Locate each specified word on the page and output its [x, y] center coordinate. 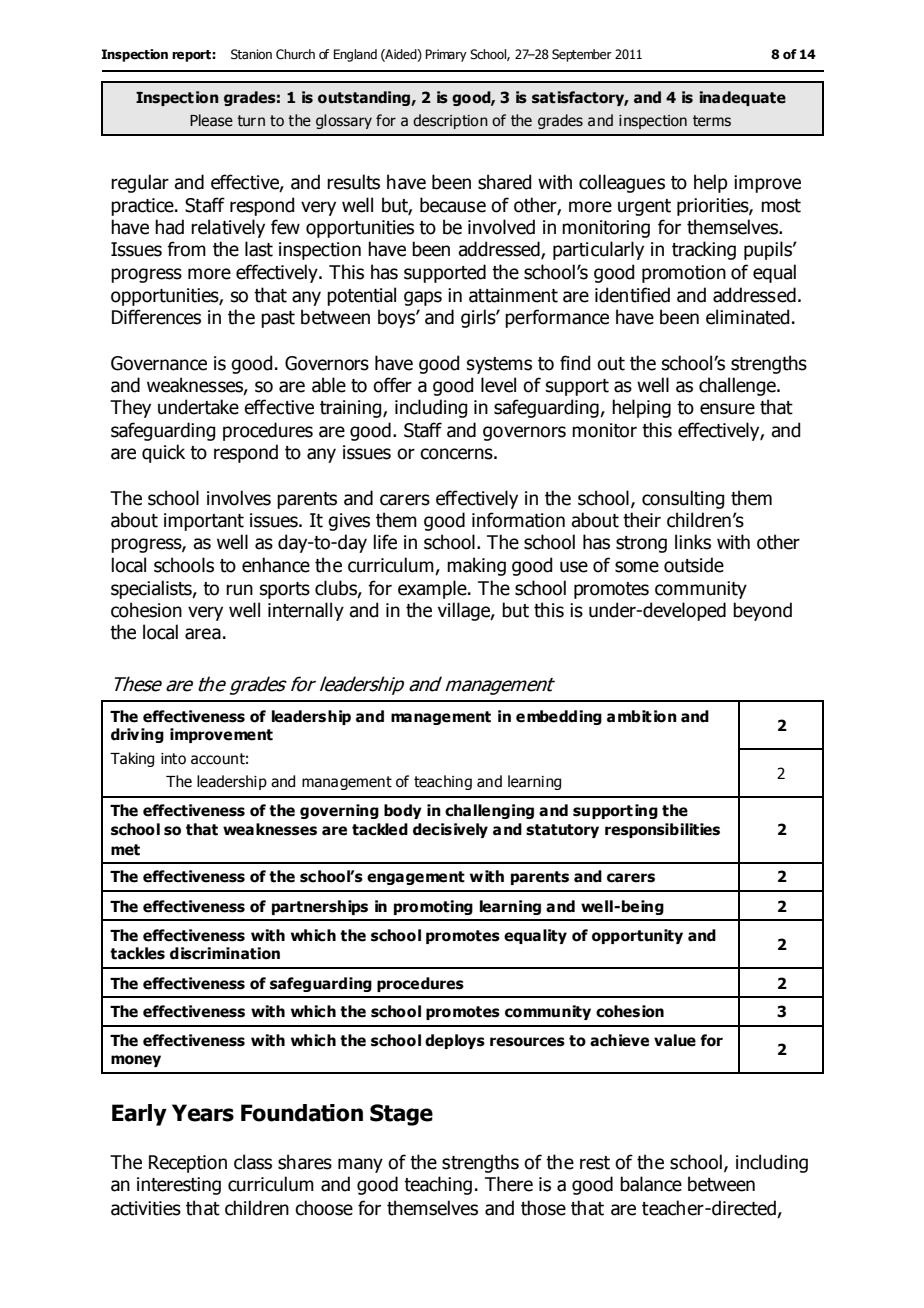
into [173, 759]
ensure [727, 409]
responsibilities [662, 830]
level [498, 385]
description [450, 121]
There [509, 1184]
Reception [188, 1164]
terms [712, 121]
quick [163, 453]
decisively [450, 830]
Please [211, 120]
